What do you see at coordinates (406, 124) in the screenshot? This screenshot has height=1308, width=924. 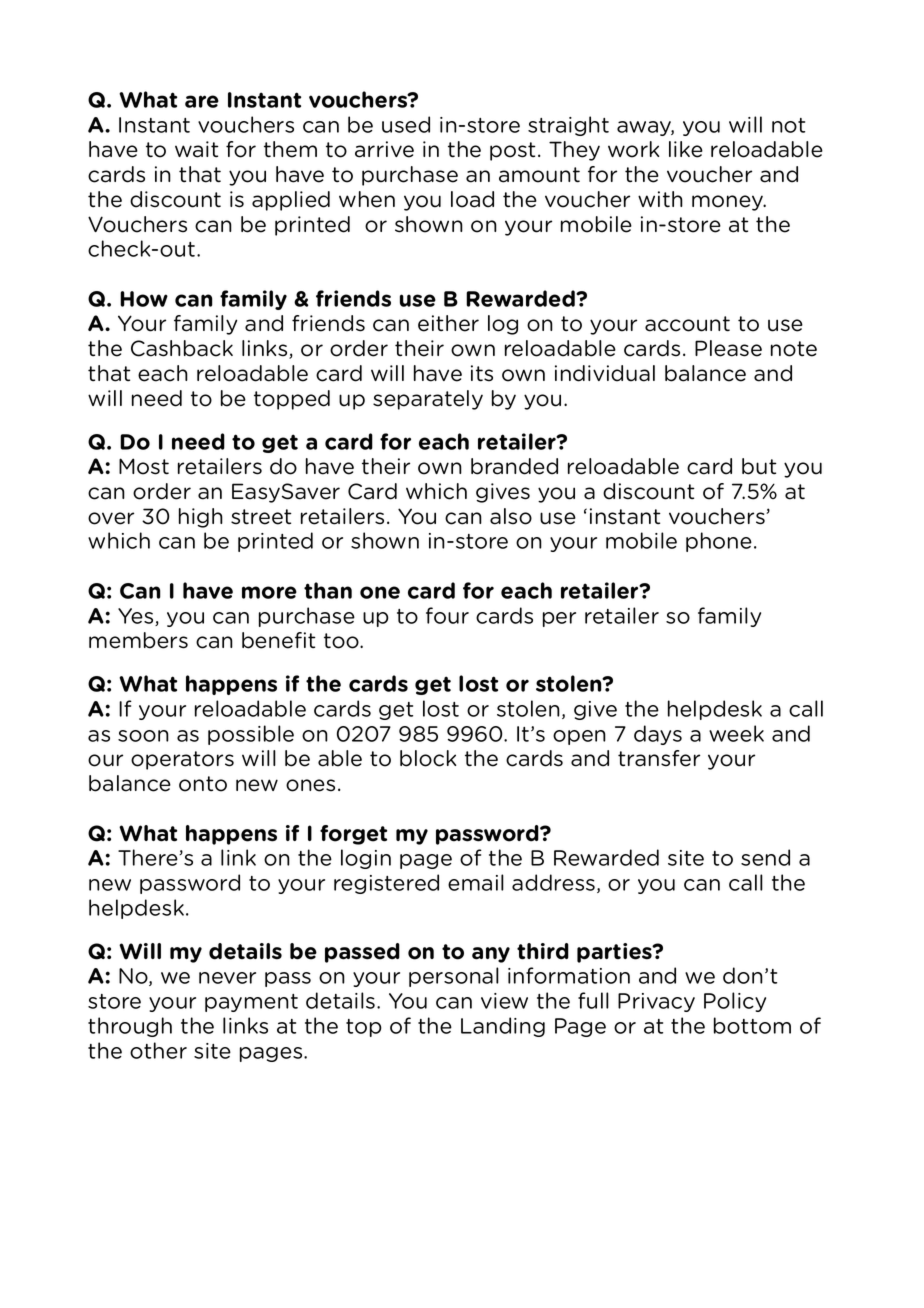 I see `used` at bounding box center [406, 124].
